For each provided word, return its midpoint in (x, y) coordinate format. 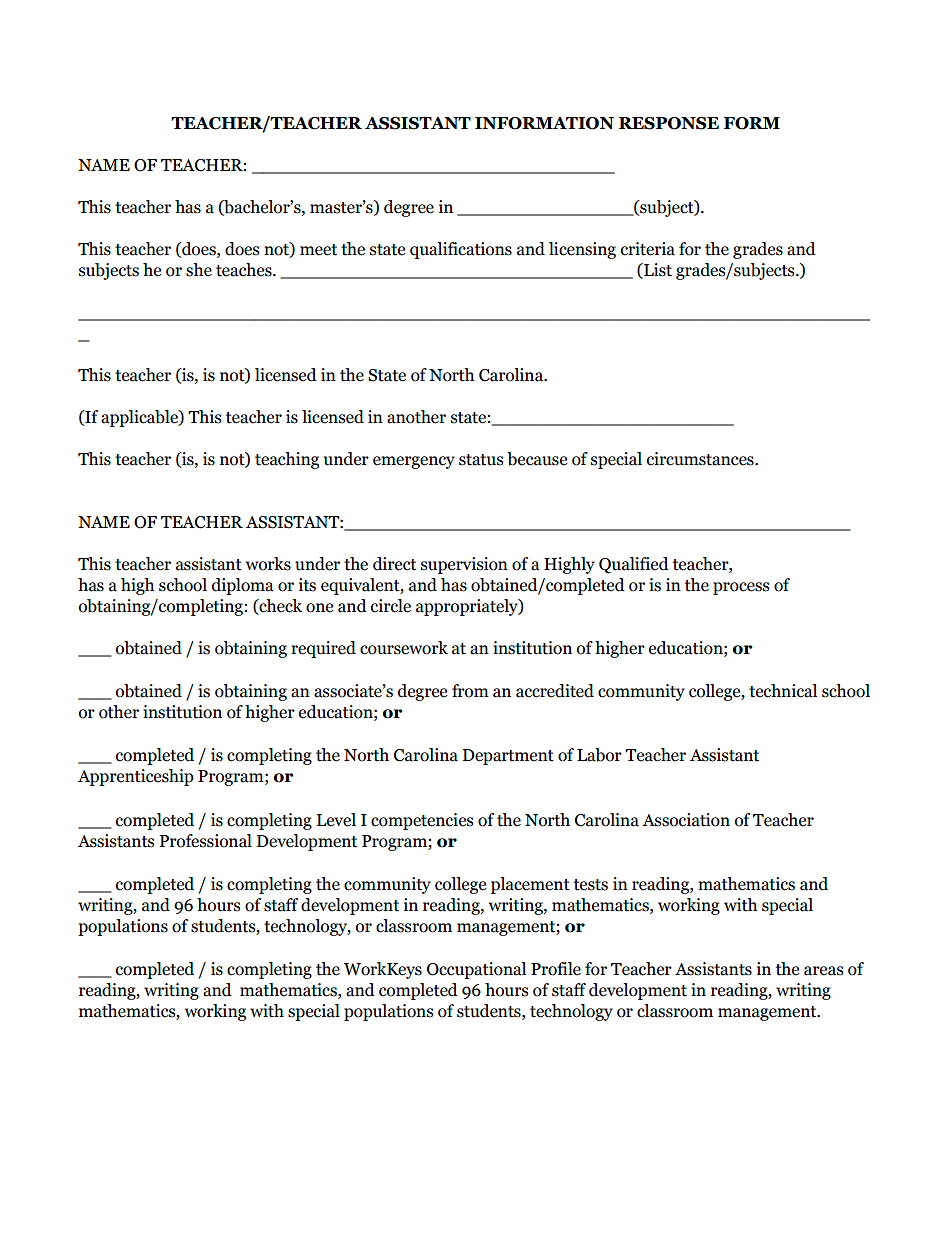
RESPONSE (669, 123)
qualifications (461, 250)
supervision (464, 565)
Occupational (476, 970)
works (268, 564)
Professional (206, 841)
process (741, 588)
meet (318, 250)
